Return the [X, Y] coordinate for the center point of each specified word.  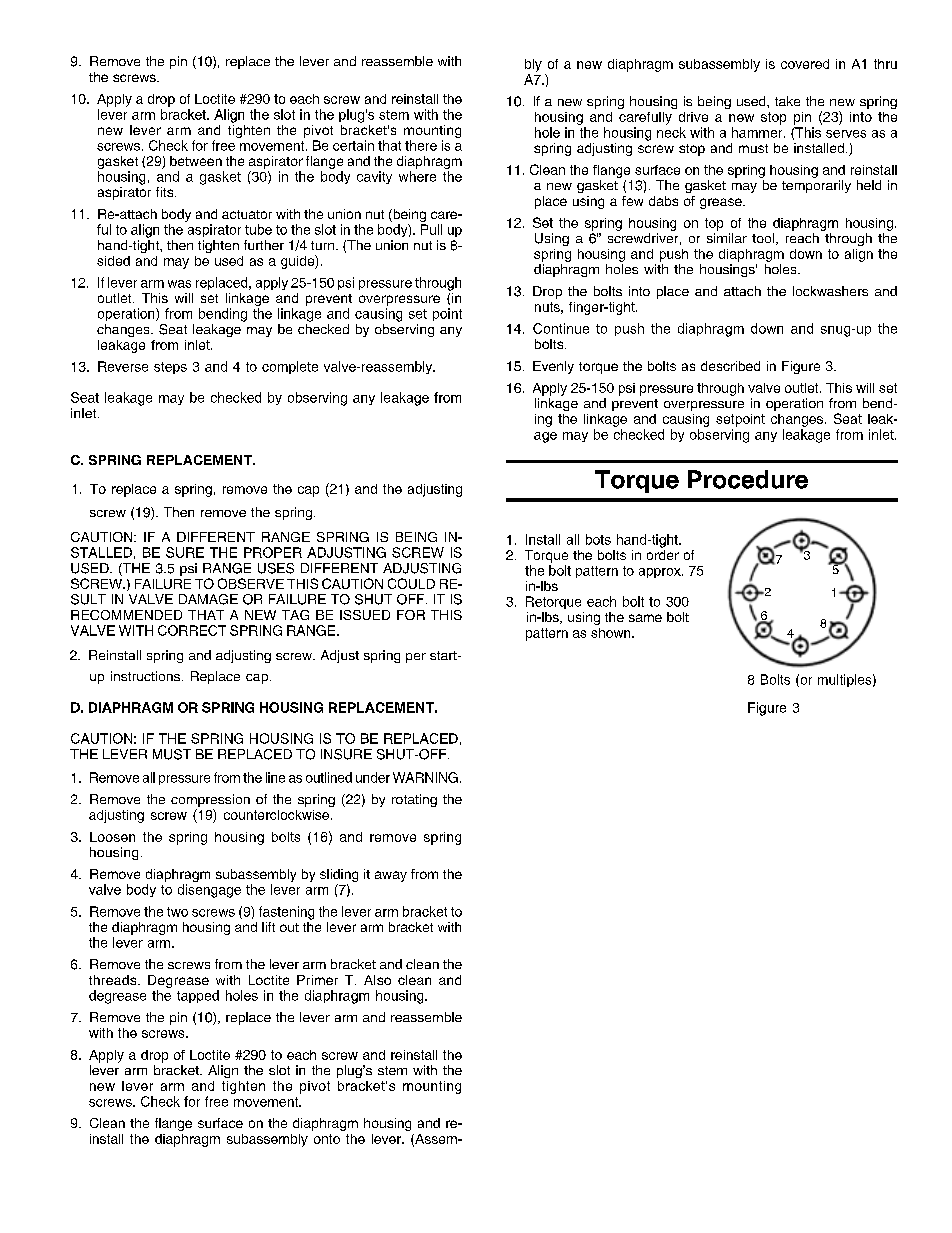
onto [327, 1139]
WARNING [425, 777]
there [421, 145]
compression [210, 802]
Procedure [748, 479]
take [787, 101]
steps [170, 368]
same [645, 618]
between [196, 161]
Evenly [553, 367]
